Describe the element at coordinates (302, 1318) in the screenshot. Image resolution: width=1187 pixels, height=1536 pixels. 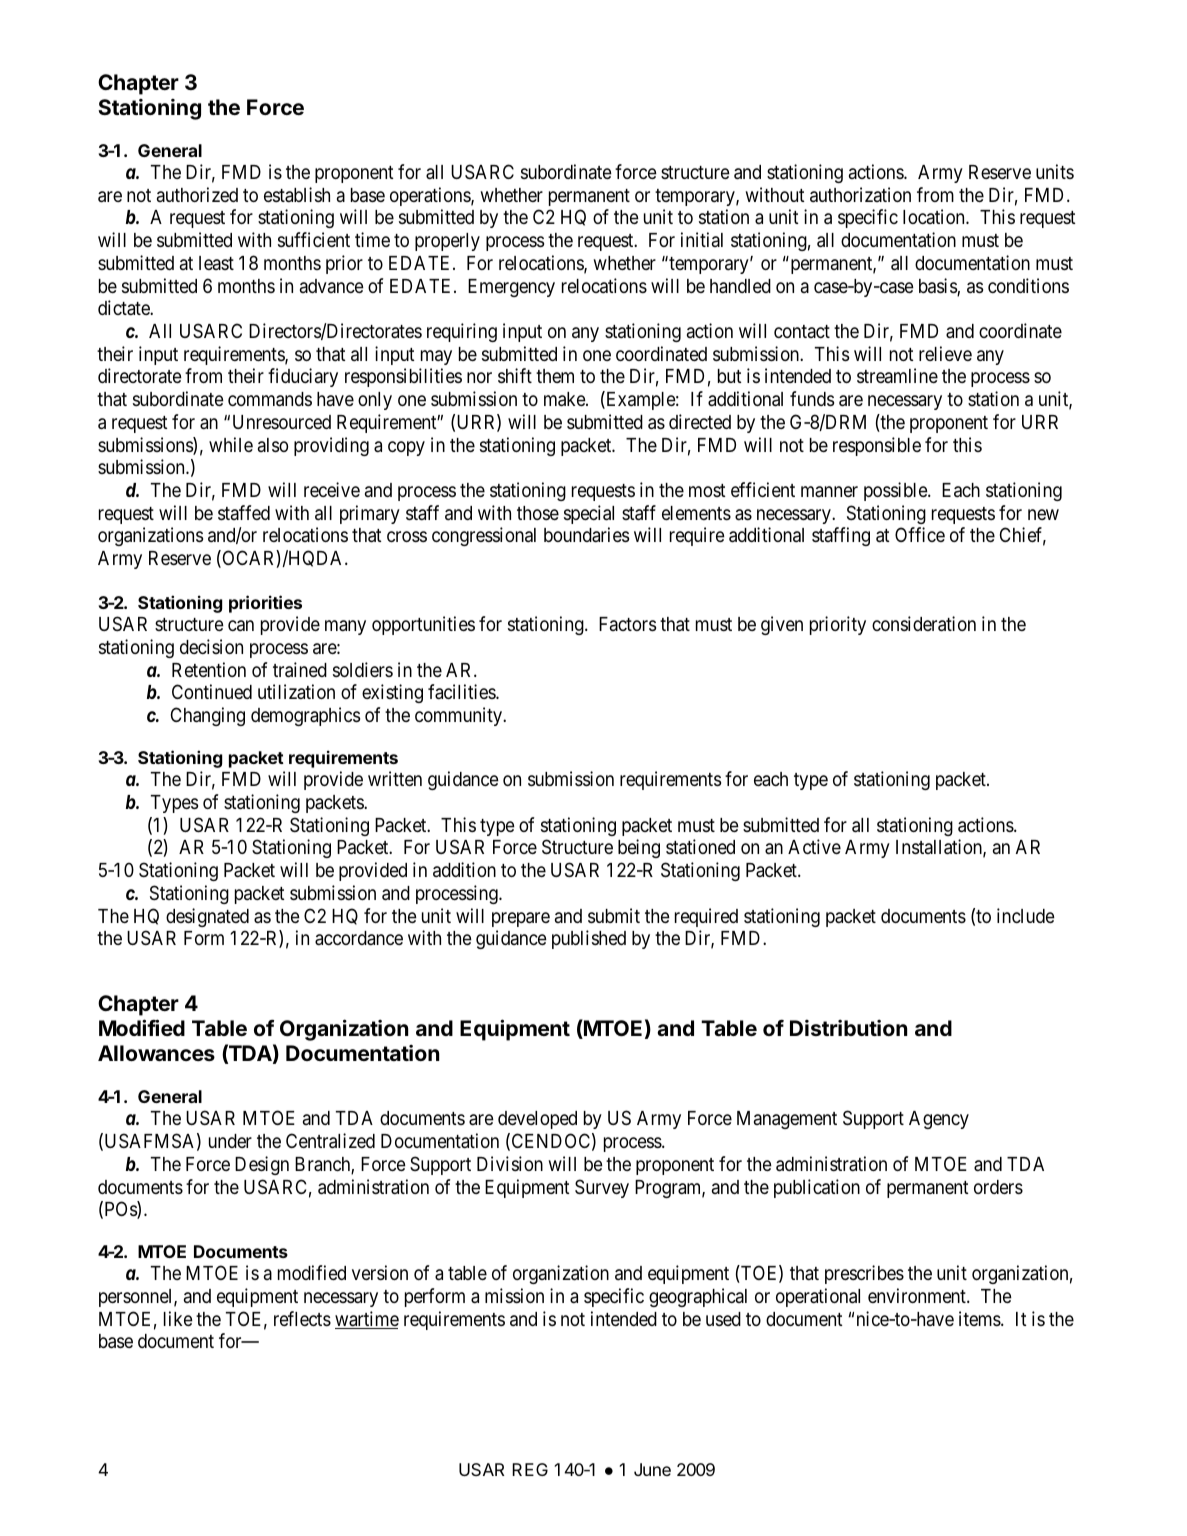
I see `reflects` at that location.
